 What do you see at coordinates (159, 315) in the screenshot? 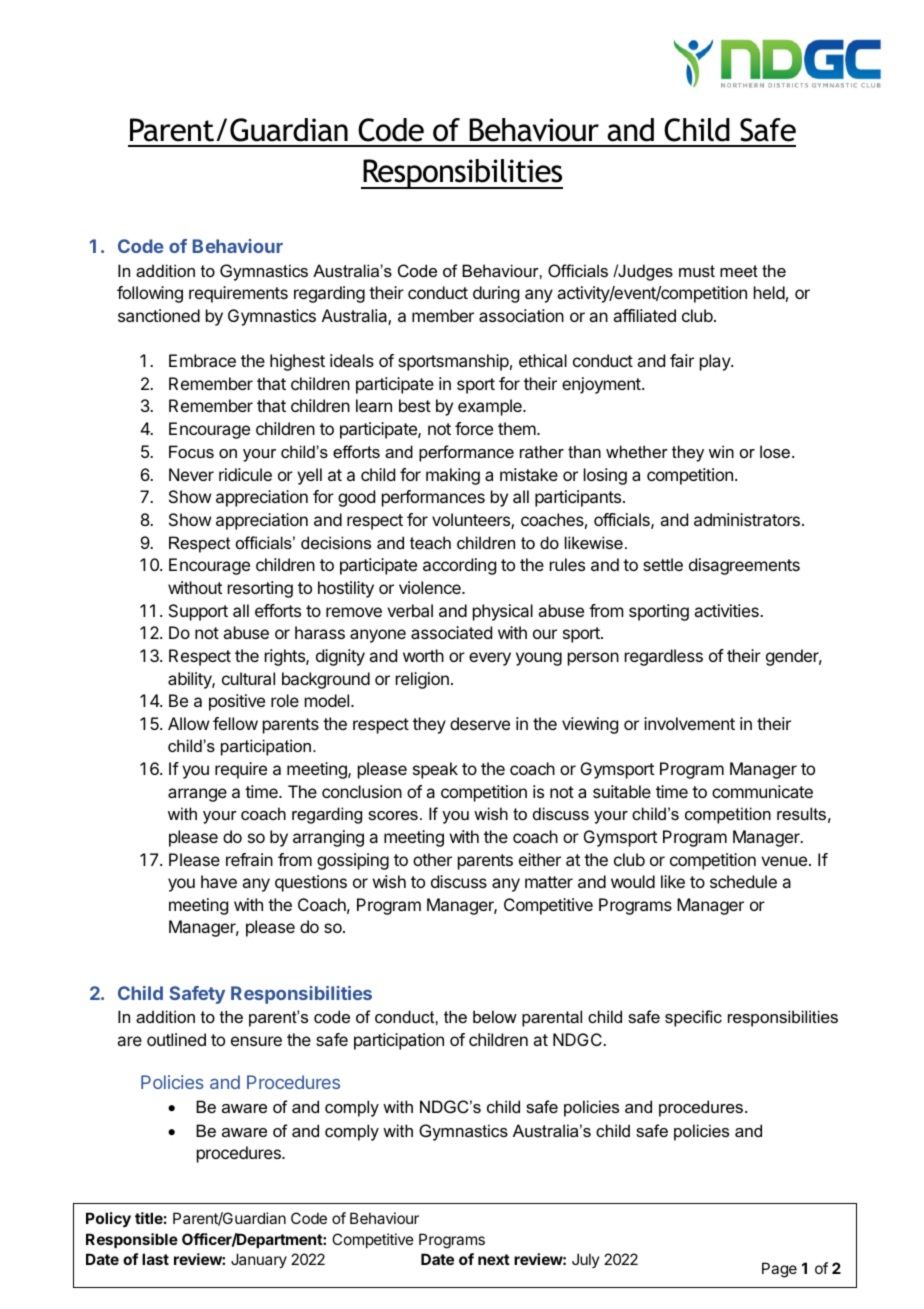
I see `sanctioned` at bounding box center [159, 315].
